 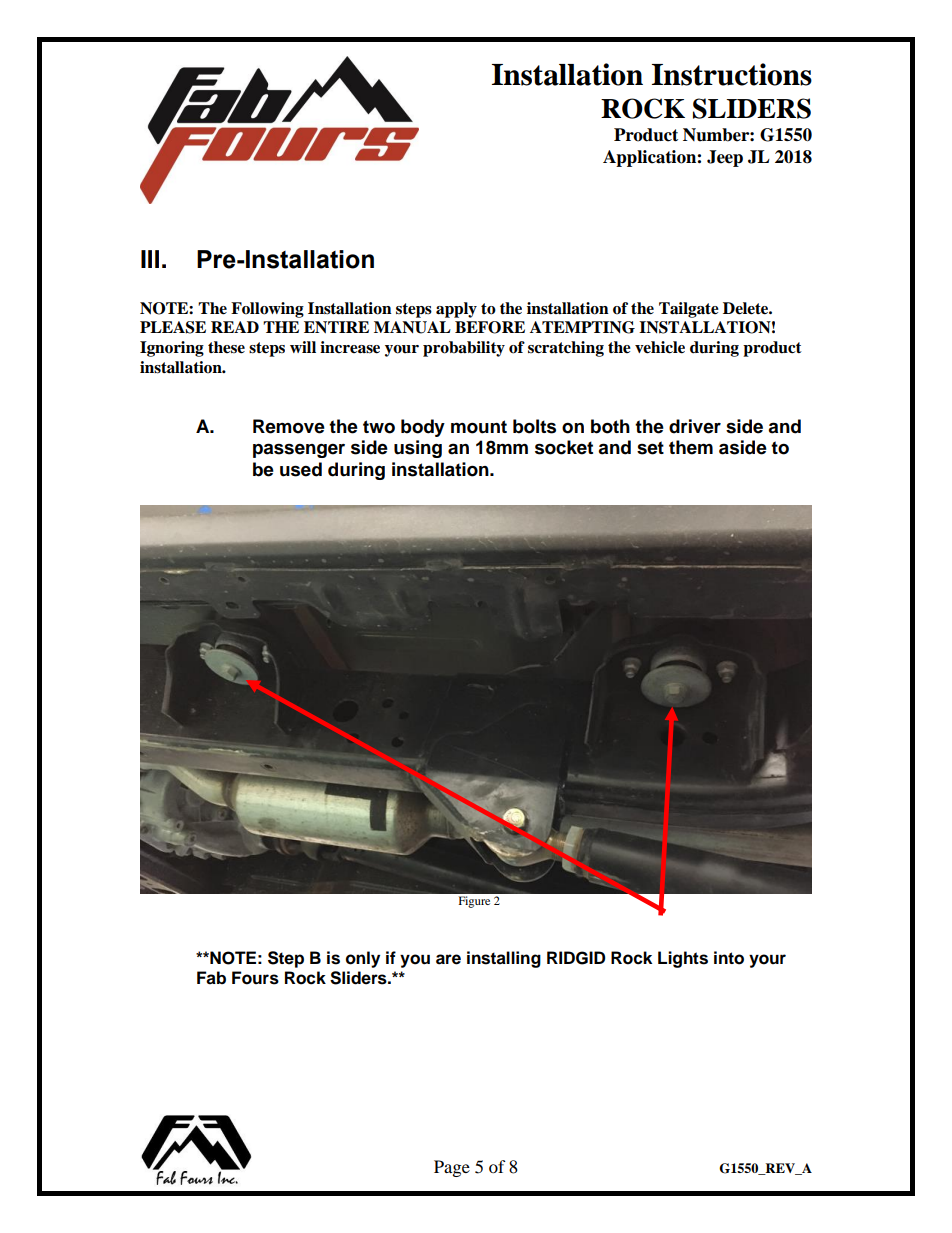 What do you see at coordinates (289, 426) in the screenshot?
I see `Remove` at bounding box center [289, 426].
